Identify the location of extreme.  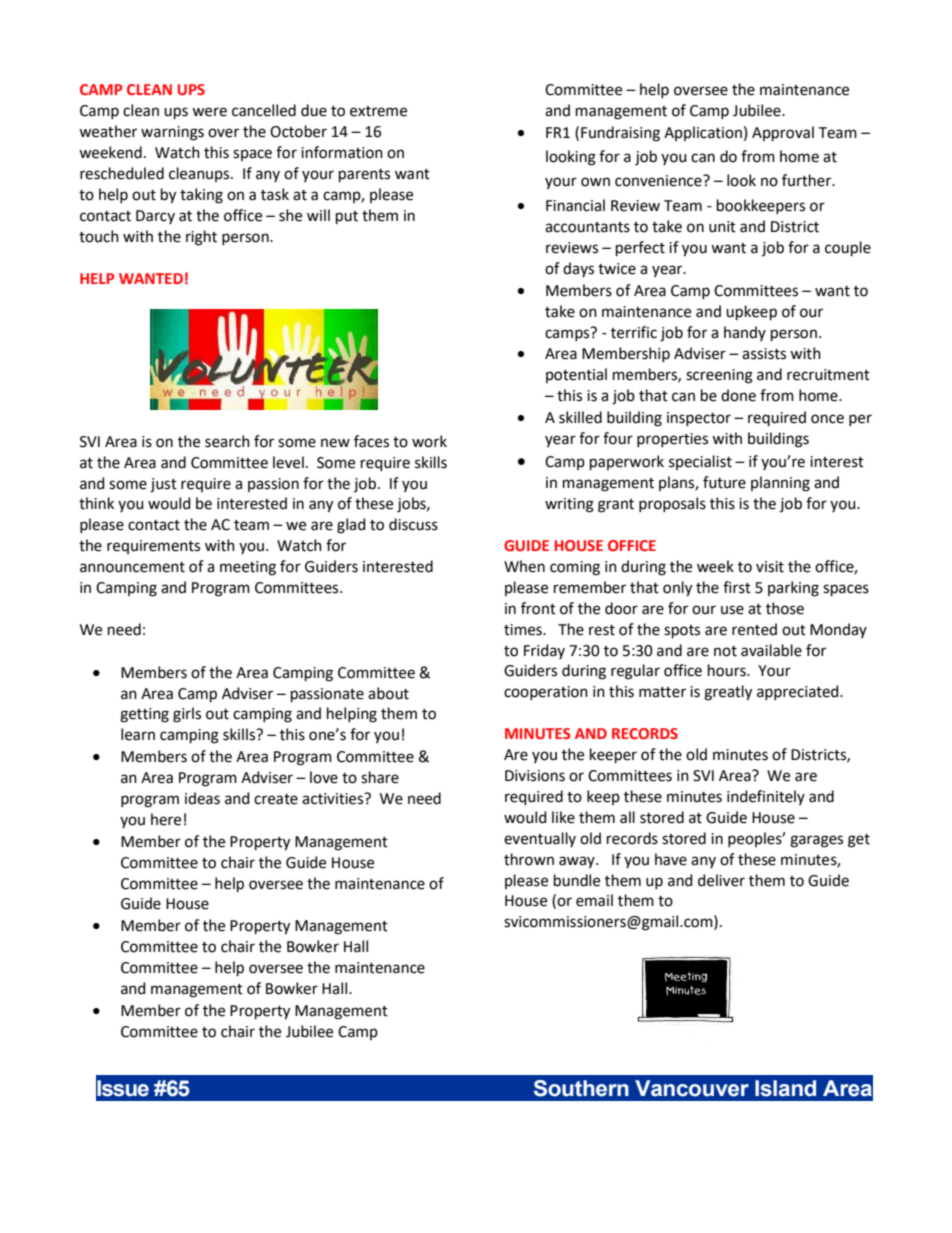
(378, 111).
